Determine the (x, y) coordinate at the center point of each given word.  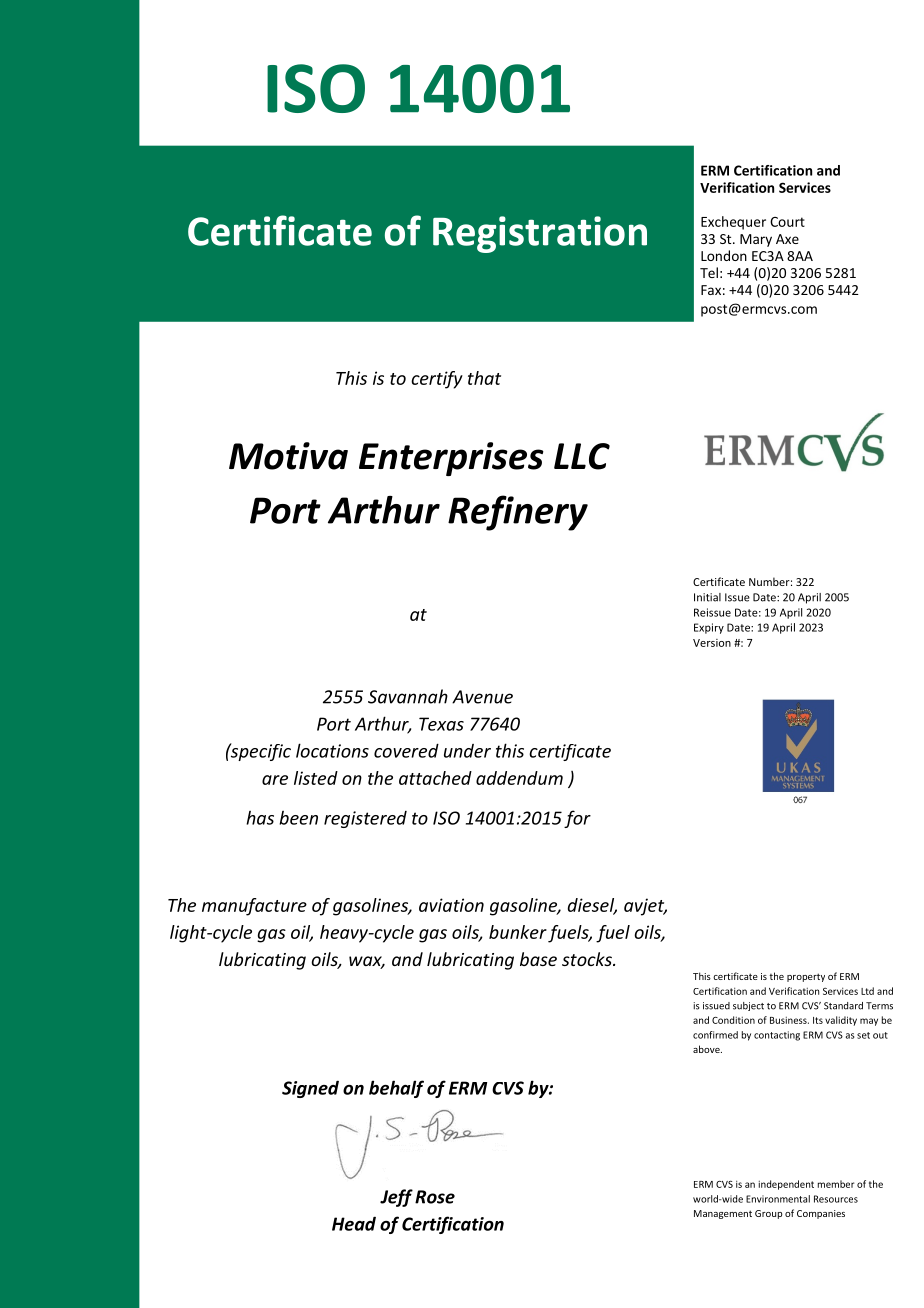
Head (354, 1223)
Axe (787, 239)
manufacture (254, 907)
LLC (582, 456)
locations (332, 750)
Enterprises (451, 459)
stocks (588, 959)
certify (437, 380)
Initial (707, 597)
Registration (540, 234)
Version (712, 643)
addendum (519, 778)
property (806, 977)
